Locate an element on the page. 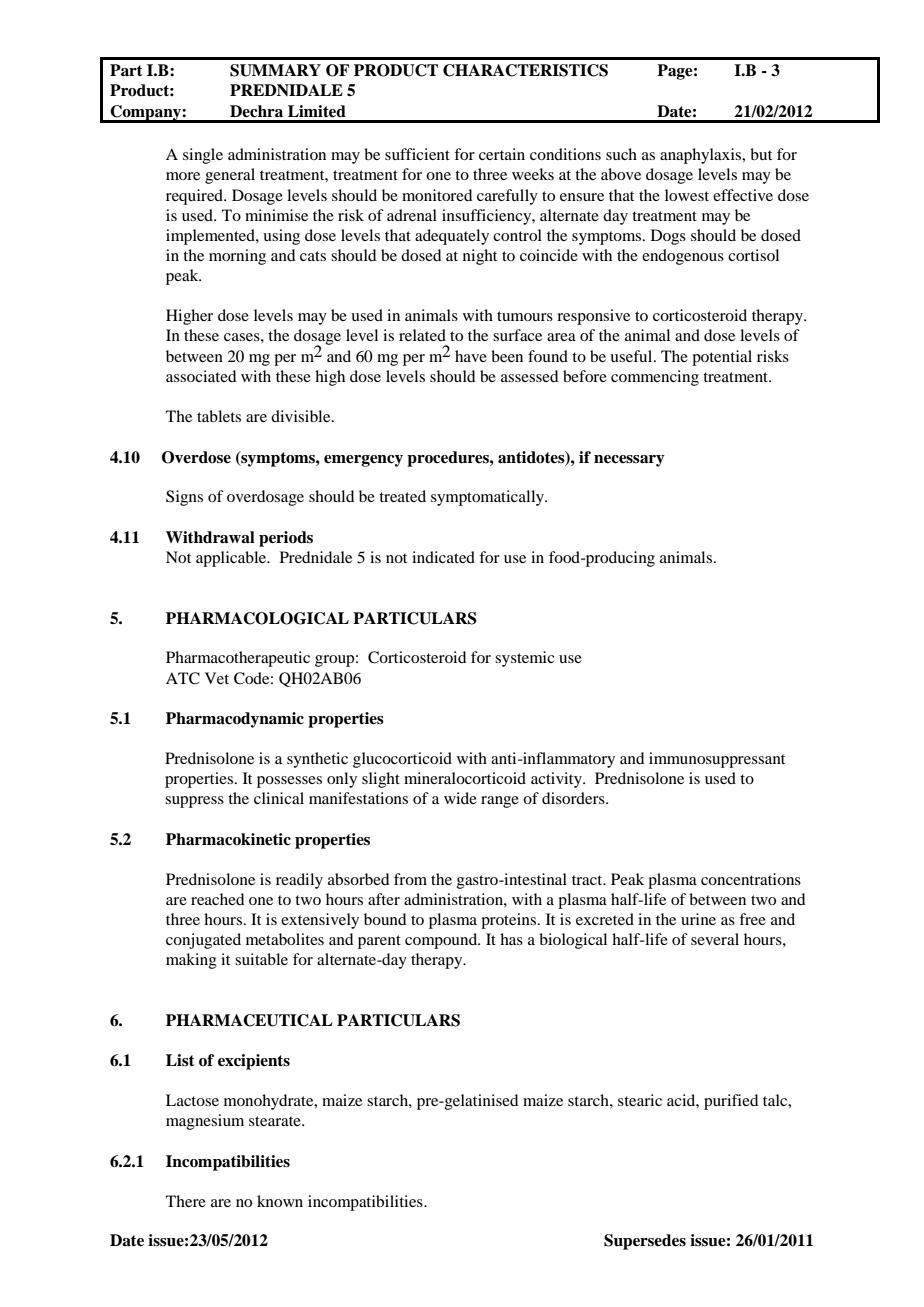 Image resolution: width=924 pixels, height=1307 pixels. SUMMARY is located at coordinates (275, 70).
